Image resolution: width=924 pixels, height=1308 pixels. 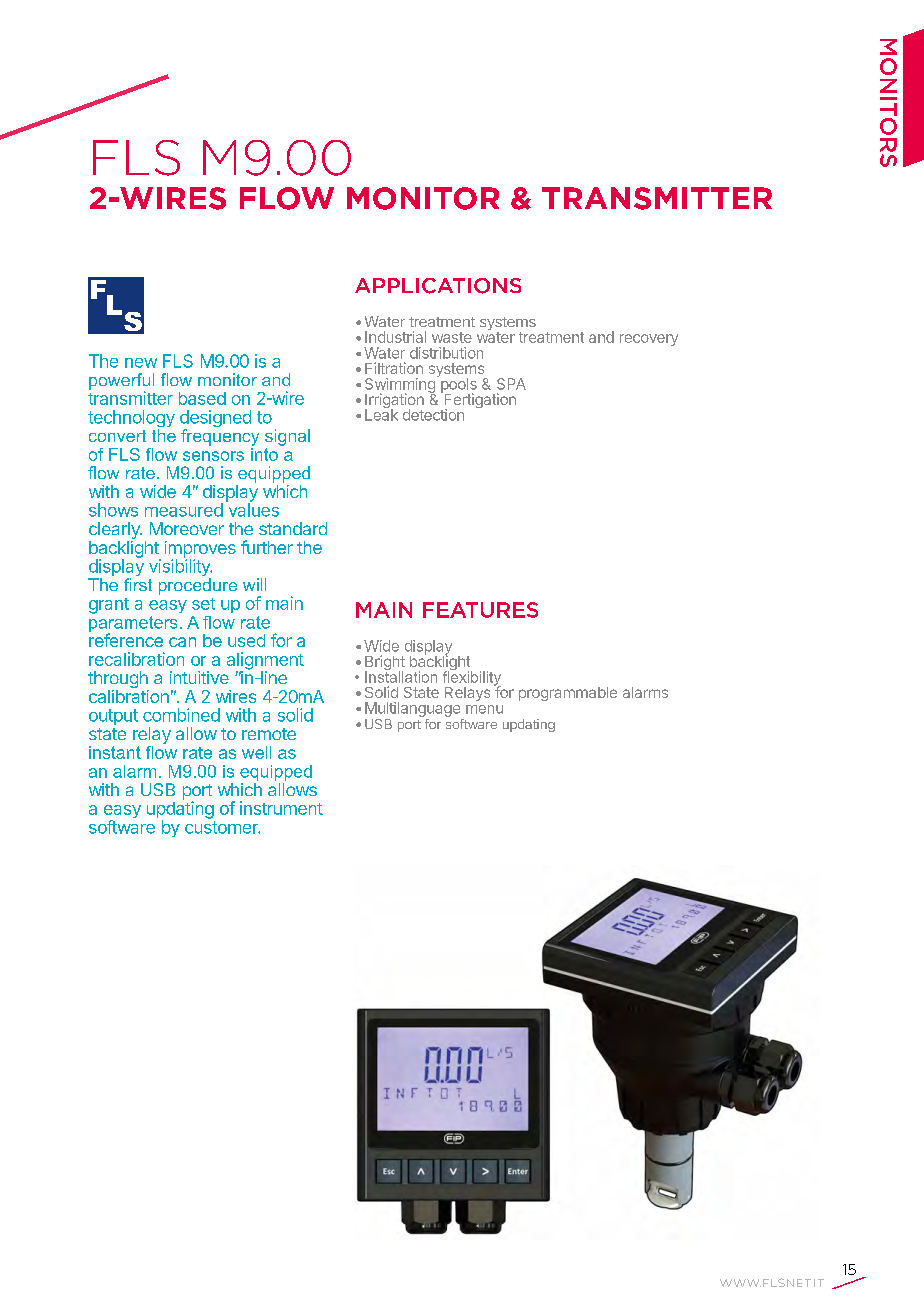 What do you see at coordinates (433, 415) in the screenshot?
I see `detection` at bounding box center [433, 415].
